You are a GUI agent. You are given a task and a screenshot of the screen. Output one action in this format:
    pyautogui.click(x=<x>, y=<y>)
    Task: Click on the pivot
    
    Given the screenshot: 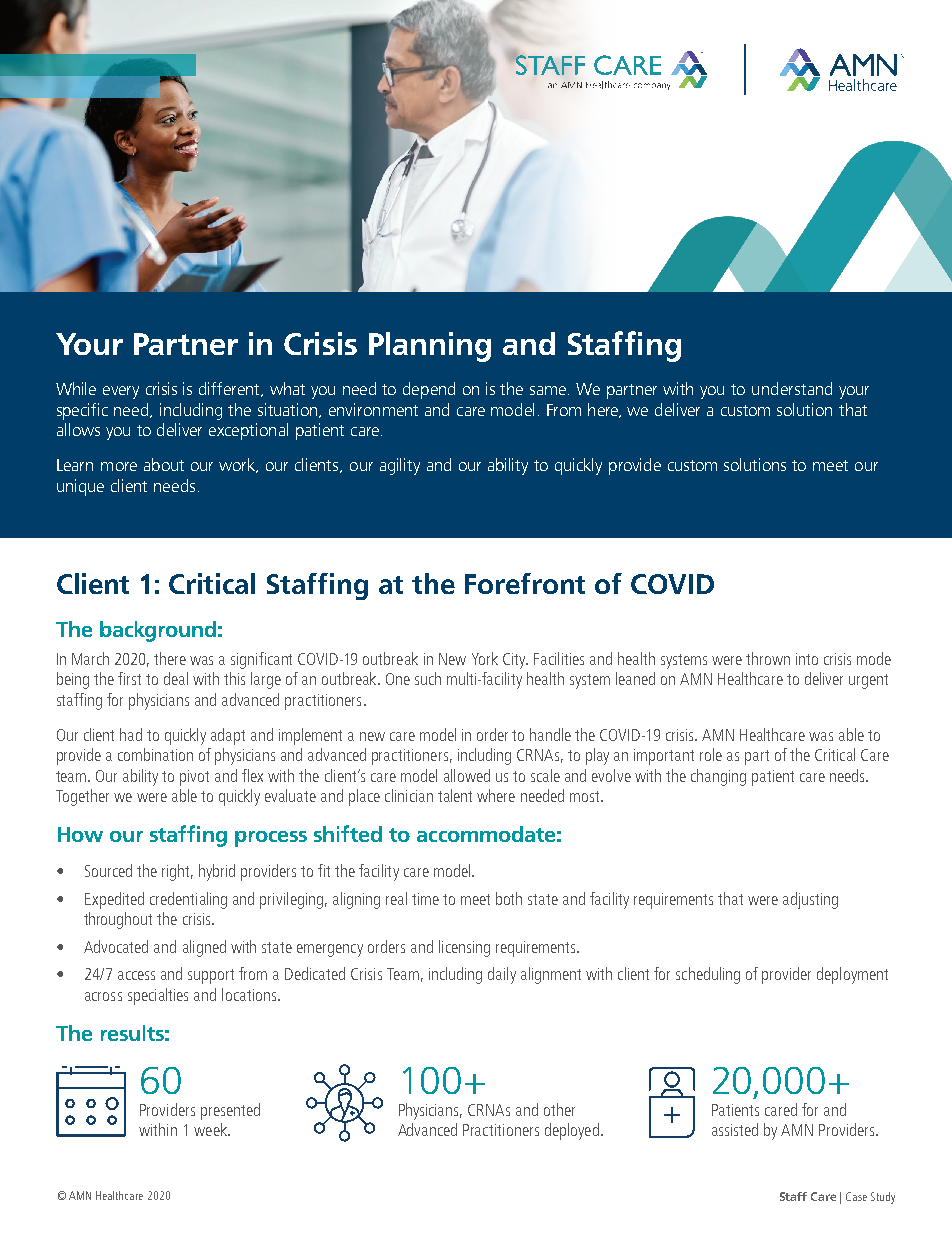 What is the action you would take?
    pyautogui.click(x=194, y=778)
